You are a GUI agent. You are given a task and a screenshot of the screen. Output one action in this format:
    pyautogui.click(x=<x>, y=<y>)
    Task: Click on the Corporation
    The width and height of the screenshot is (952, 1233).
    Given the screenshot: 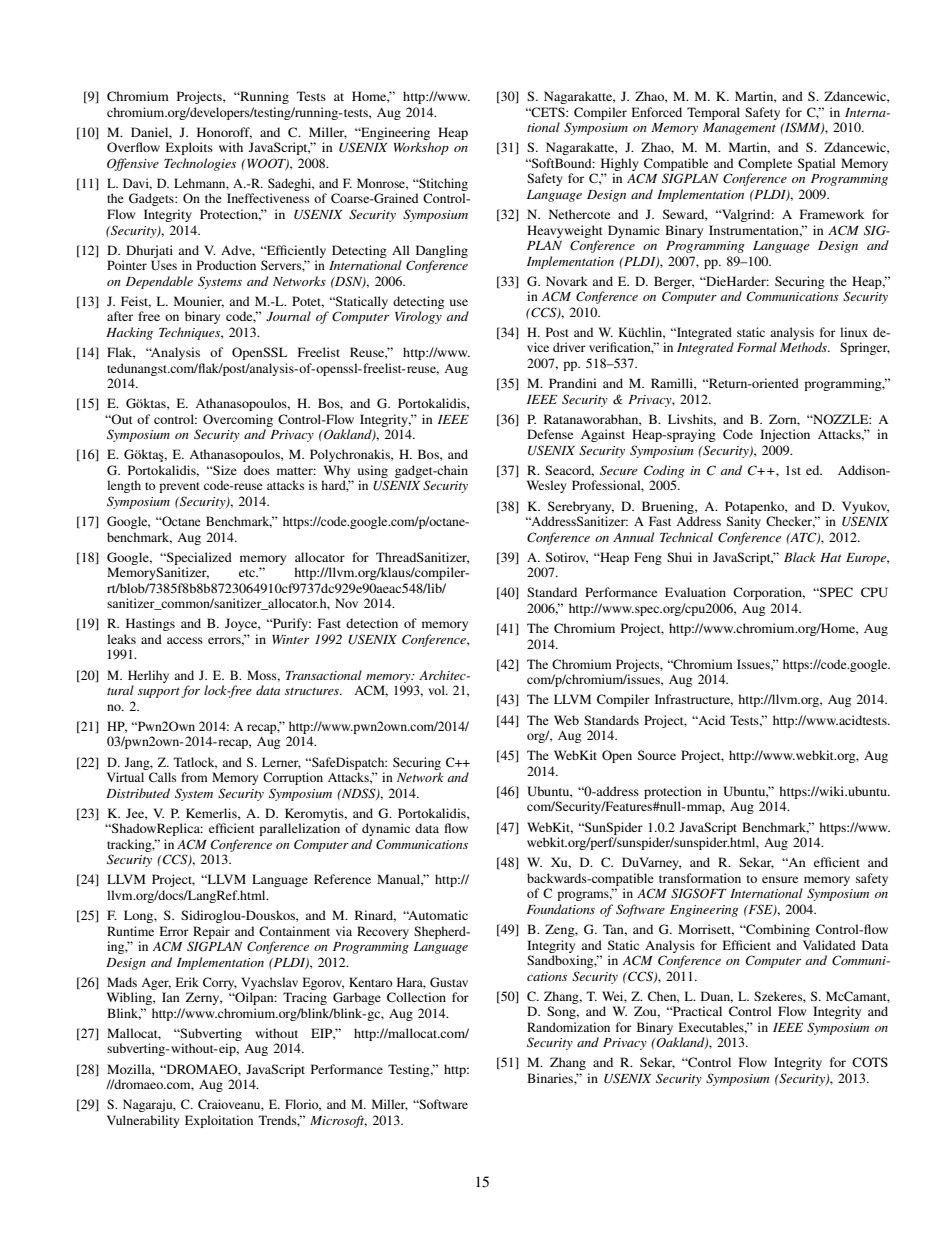 What is the action you would take?
    pyautogui.click(x=769, y=593)
